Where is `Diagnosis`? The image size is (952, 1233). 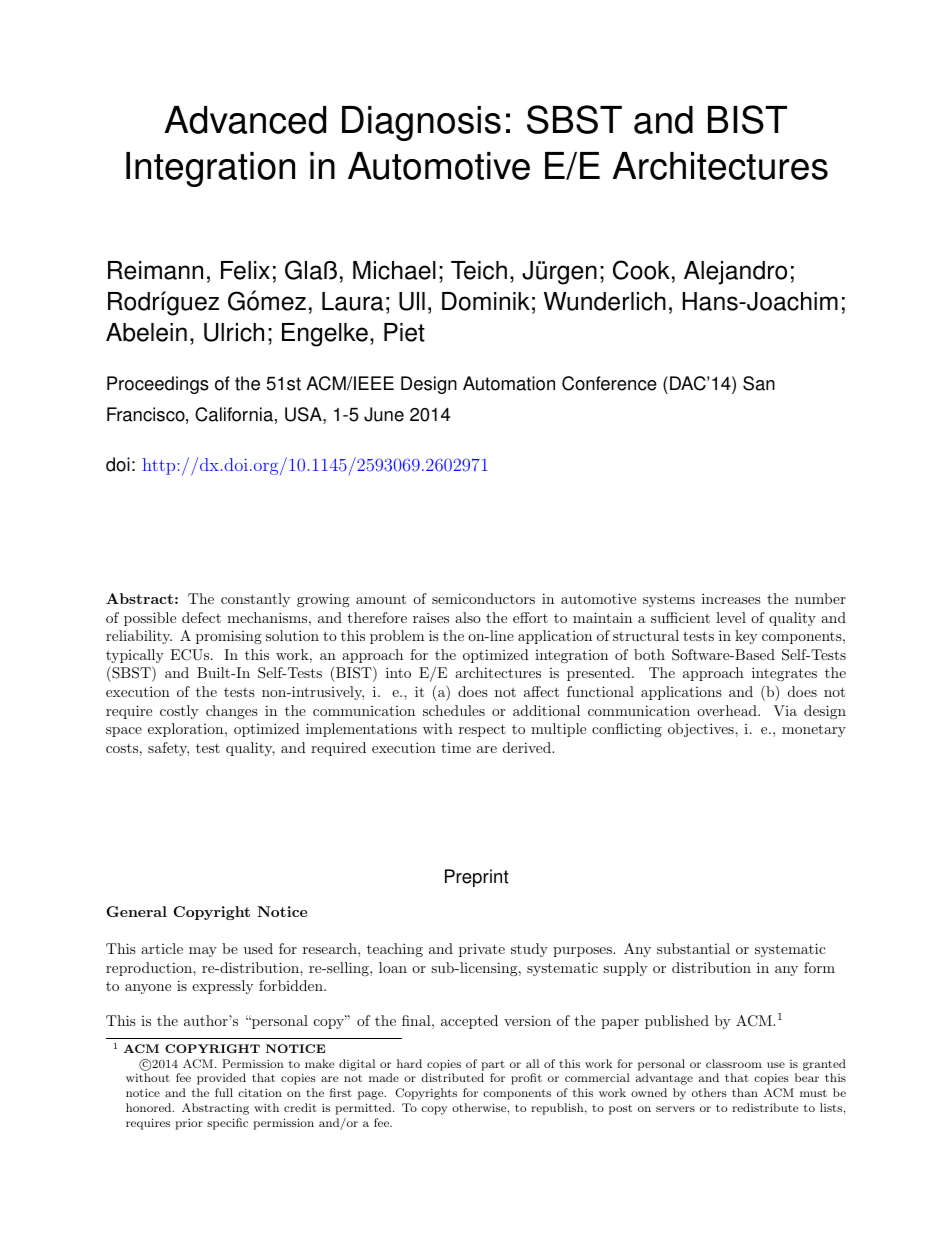
Diagnosis is located at coordinates (421, 123).
